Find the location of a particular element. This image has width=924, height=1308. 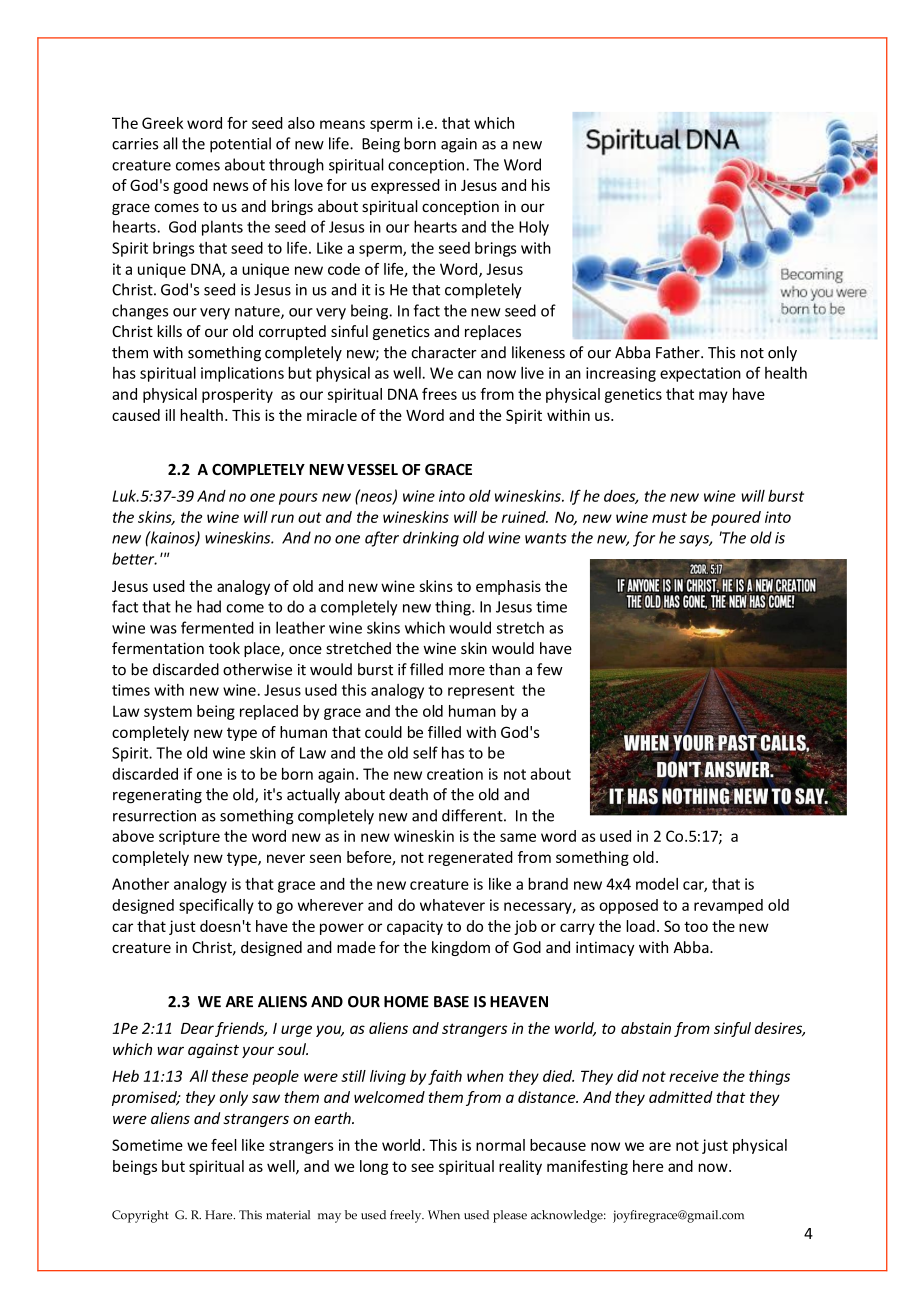

drinking is located at coordinates (431, 539).
